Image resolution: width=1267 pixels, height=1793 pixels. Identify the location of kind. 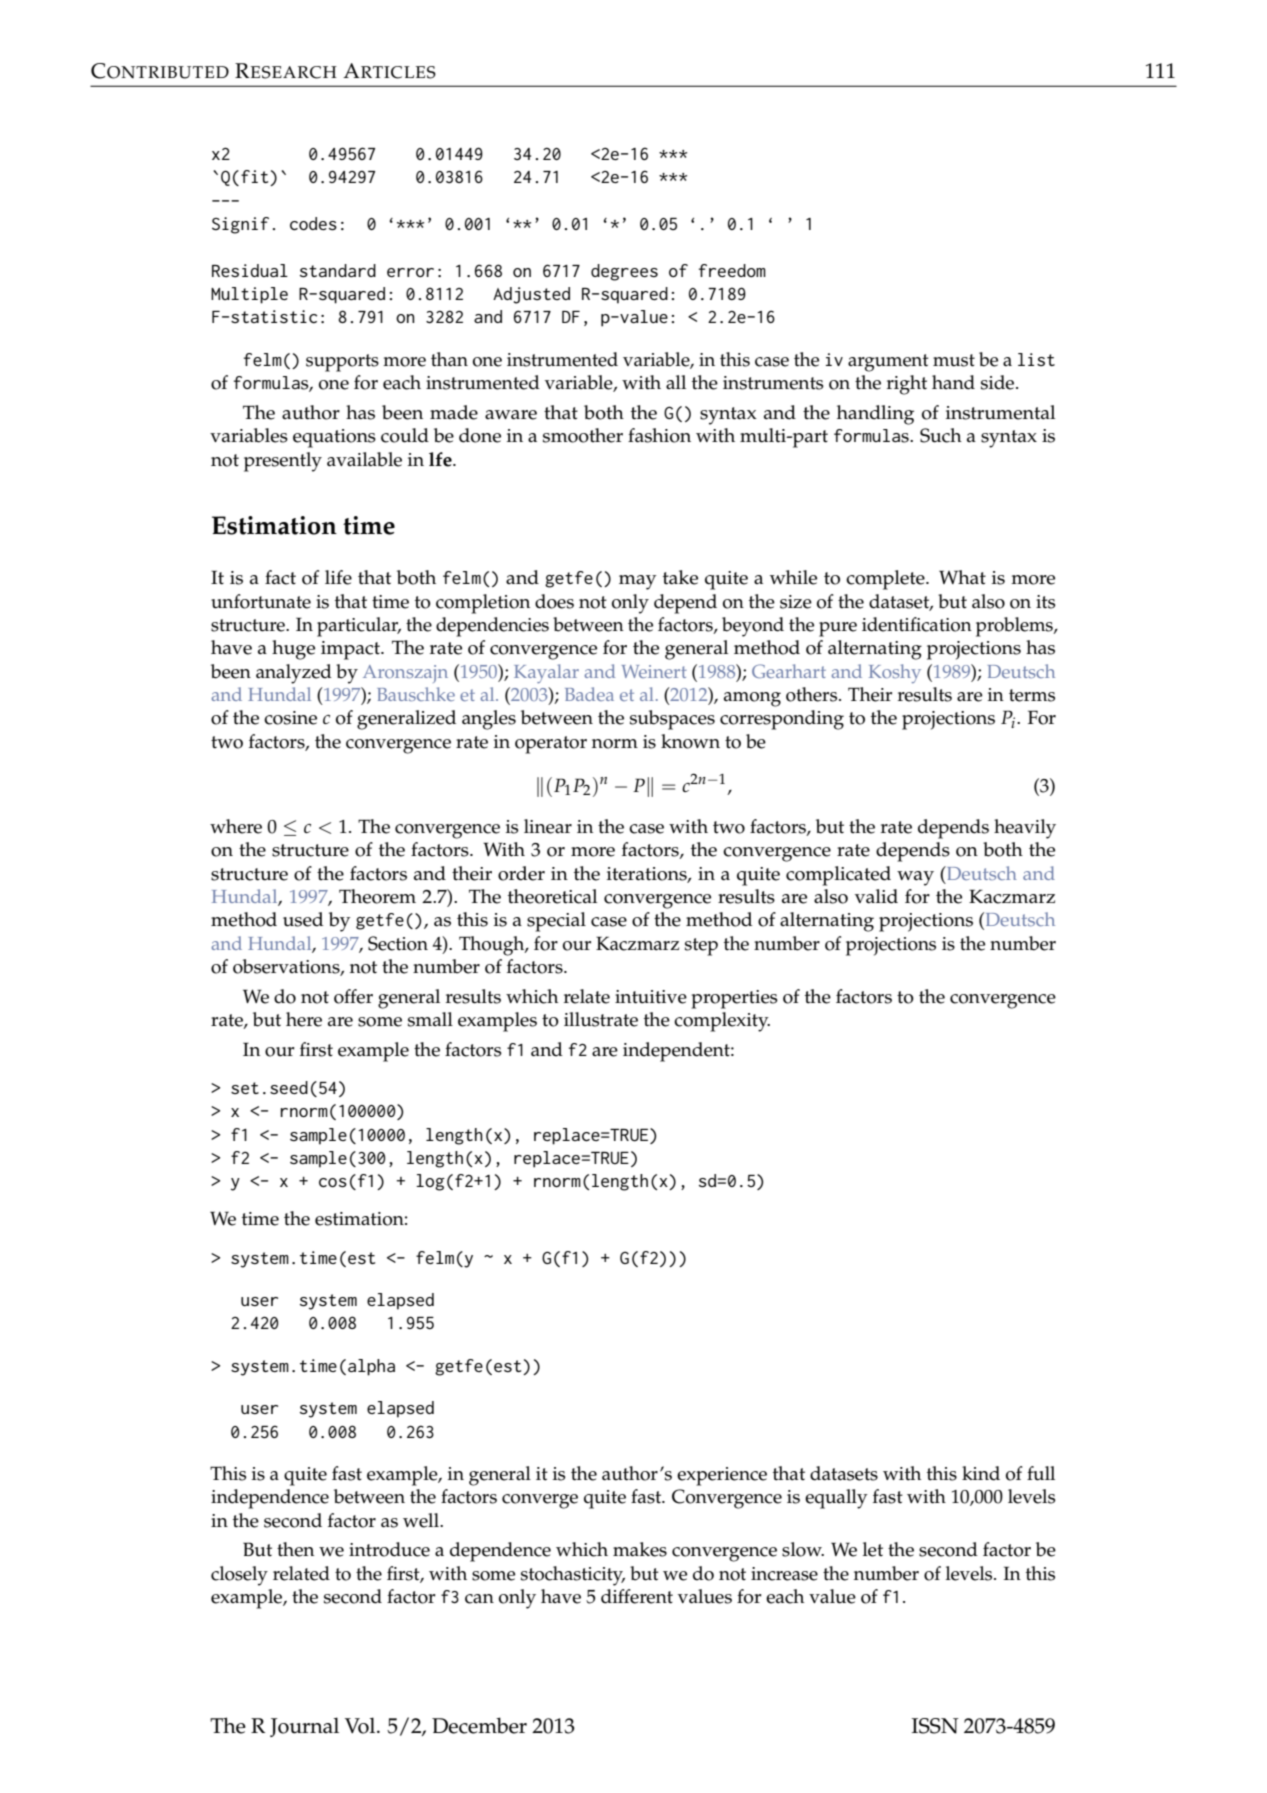
(981, 1473).
